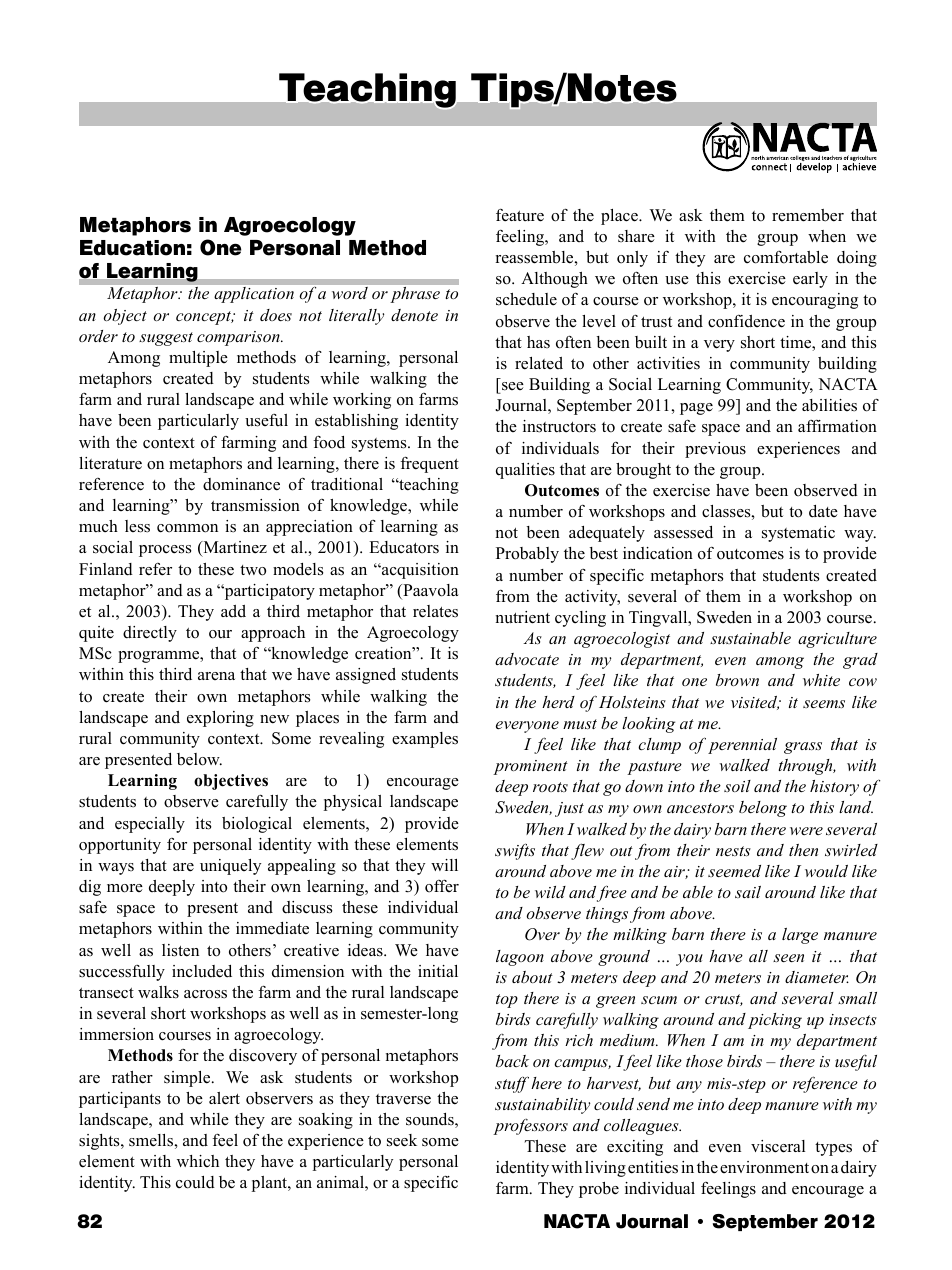 The height and width of the page is (1270, 952). Describe the element at coordinates (755, 703) in the page. I see `visited` at that location.
